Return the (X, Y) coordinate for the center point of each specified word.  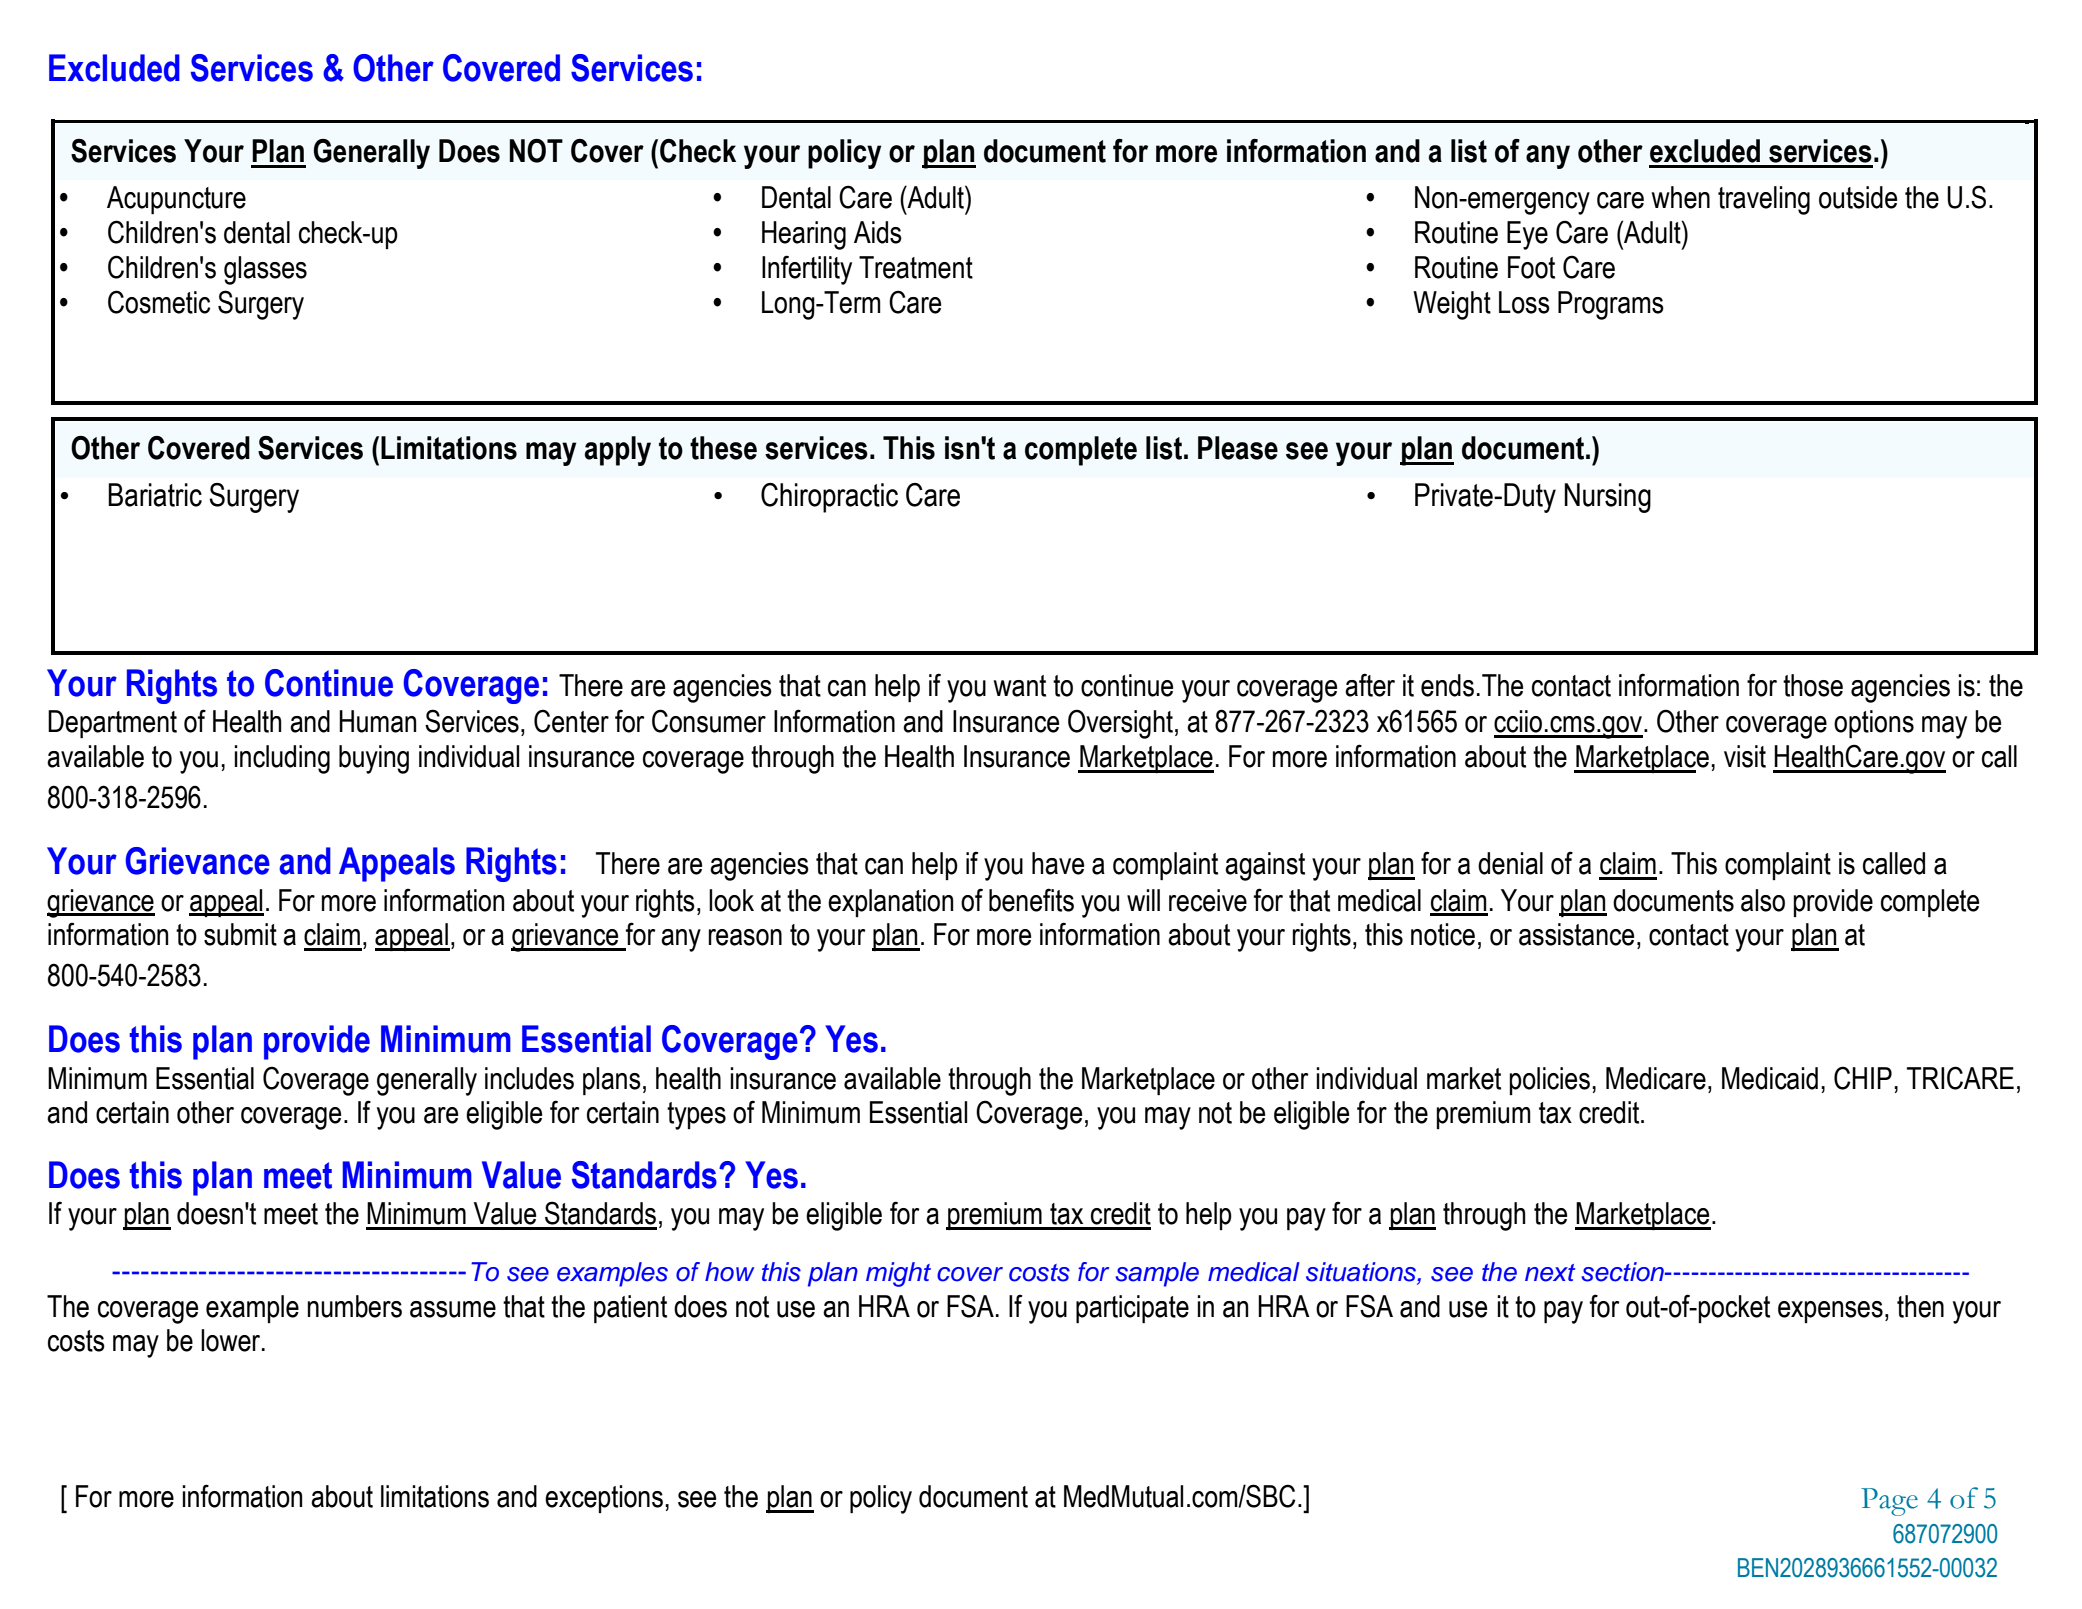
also (1763, 900)
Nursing (1607, 498)
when (1680, 197)
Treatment (916, 267)
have (1058, 863)
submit (240, 934)
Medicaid (1770, 1078)
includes (529, 1078)
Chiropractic (829, 498)
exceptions (604, 1499)
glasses (265, 270)
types (696, 1116)
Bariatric (155, 495)
